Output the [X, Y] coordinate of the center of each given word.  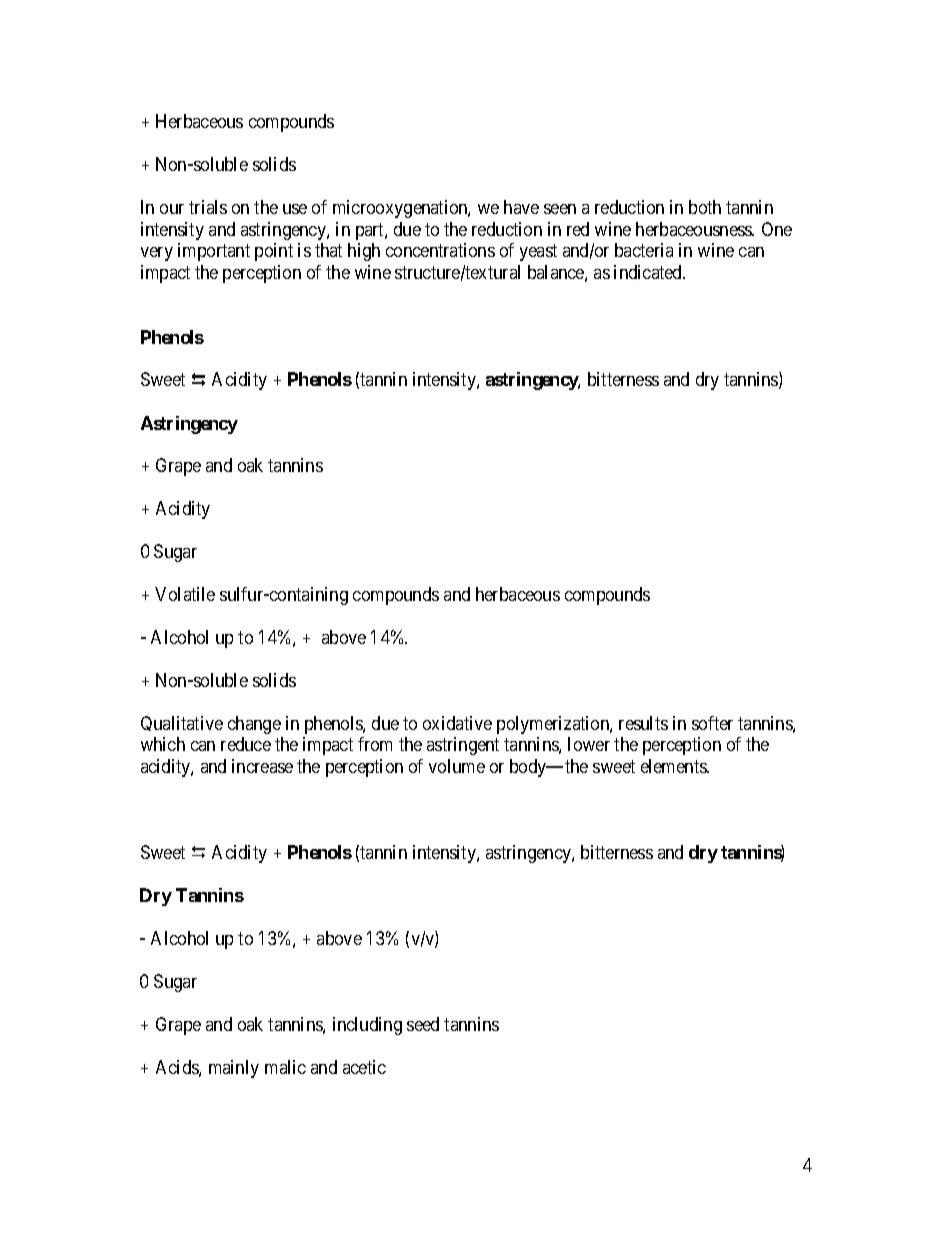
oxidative [457, 723]
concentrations [440, 250]
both [705, 207]
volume [457, 766]
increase [262, 766]
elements [674, 766]
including [367, 1026]
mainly [234, 1069]
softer [712, 723]
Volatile [185, 594]
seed [423, 1024]
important [214, 252]
